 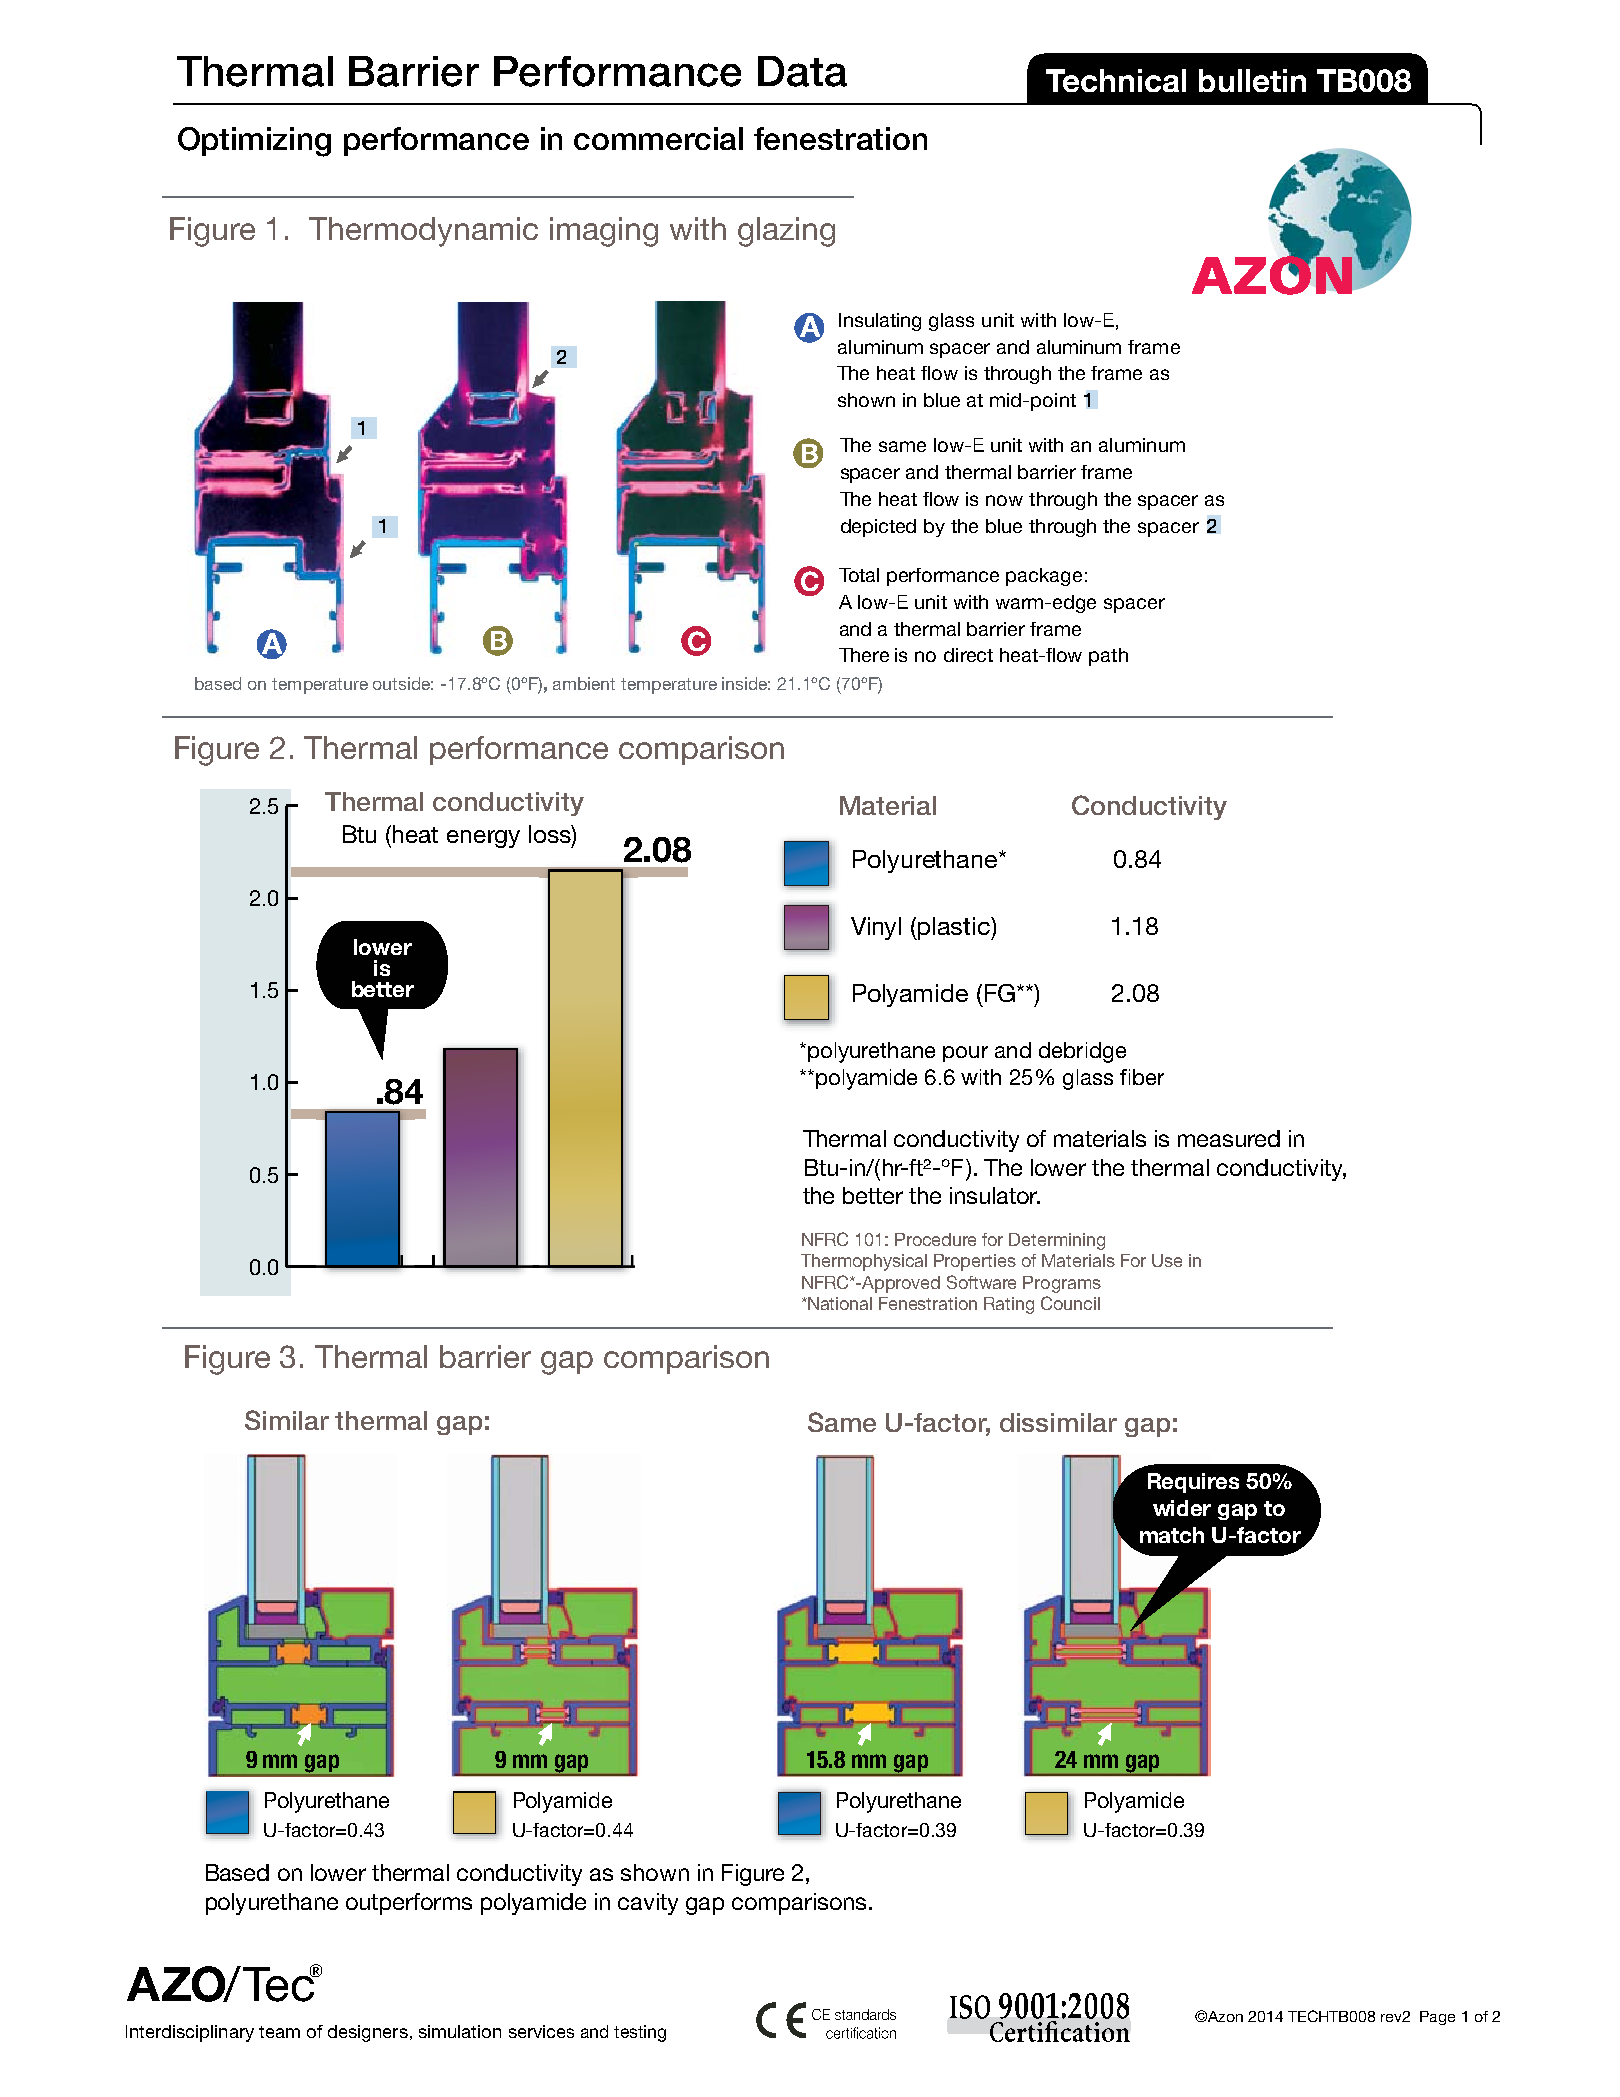 I want to click on Data, so click(x=802, y=71).
